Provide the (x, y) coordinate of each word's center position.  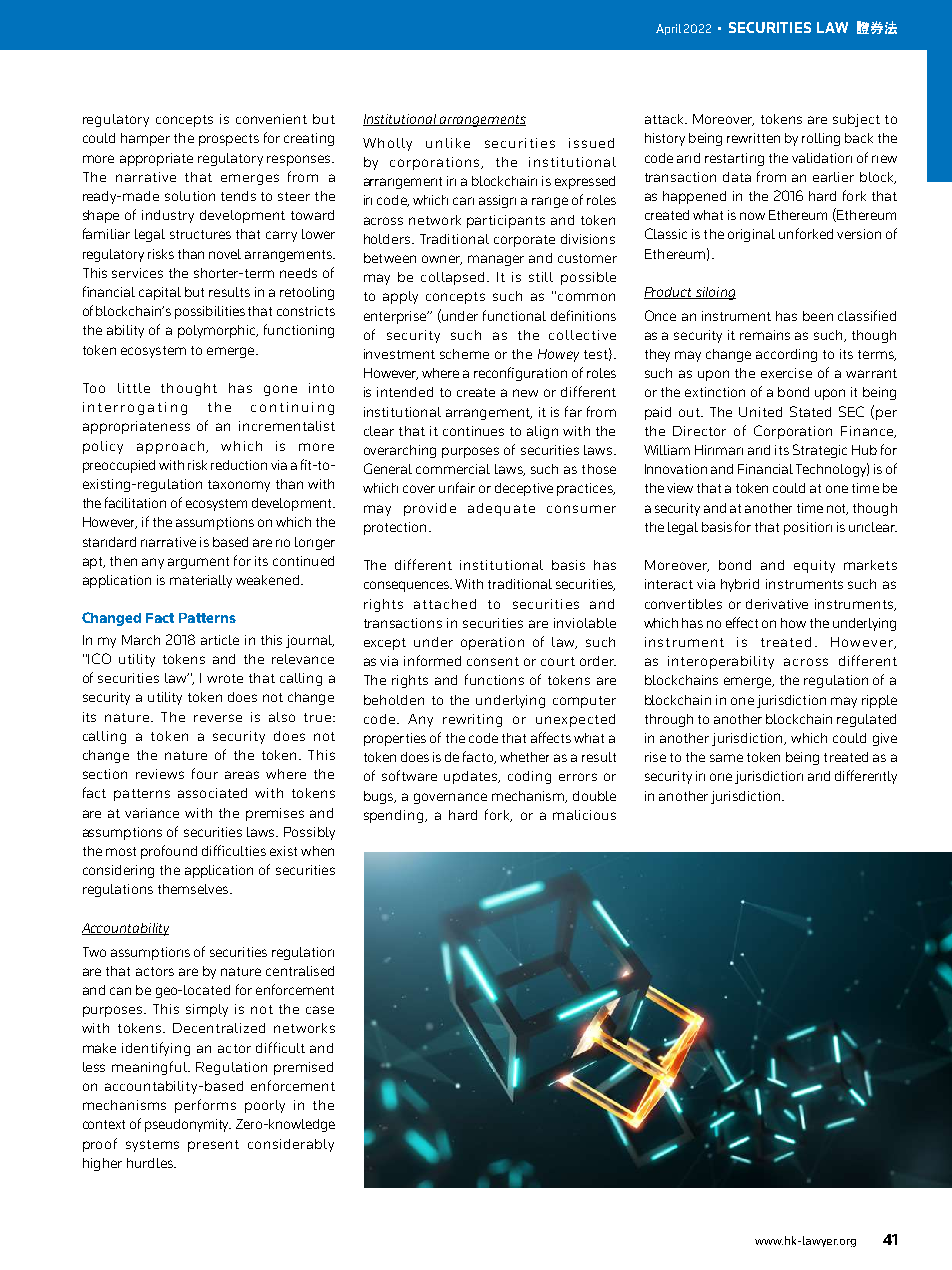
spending (395, 816)
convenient (271, 119)
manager (496, 260)
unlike (448, 143)
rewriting (472, 720)
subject (856, 120)
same (726, 758)
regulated (866, 720)
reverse (218, 718)
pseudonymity (188, 1125)
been (818, 316)
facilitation (135, 502)
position (808, 528)
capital (160, 293)
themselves (194, 889)
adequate (501, 509)
